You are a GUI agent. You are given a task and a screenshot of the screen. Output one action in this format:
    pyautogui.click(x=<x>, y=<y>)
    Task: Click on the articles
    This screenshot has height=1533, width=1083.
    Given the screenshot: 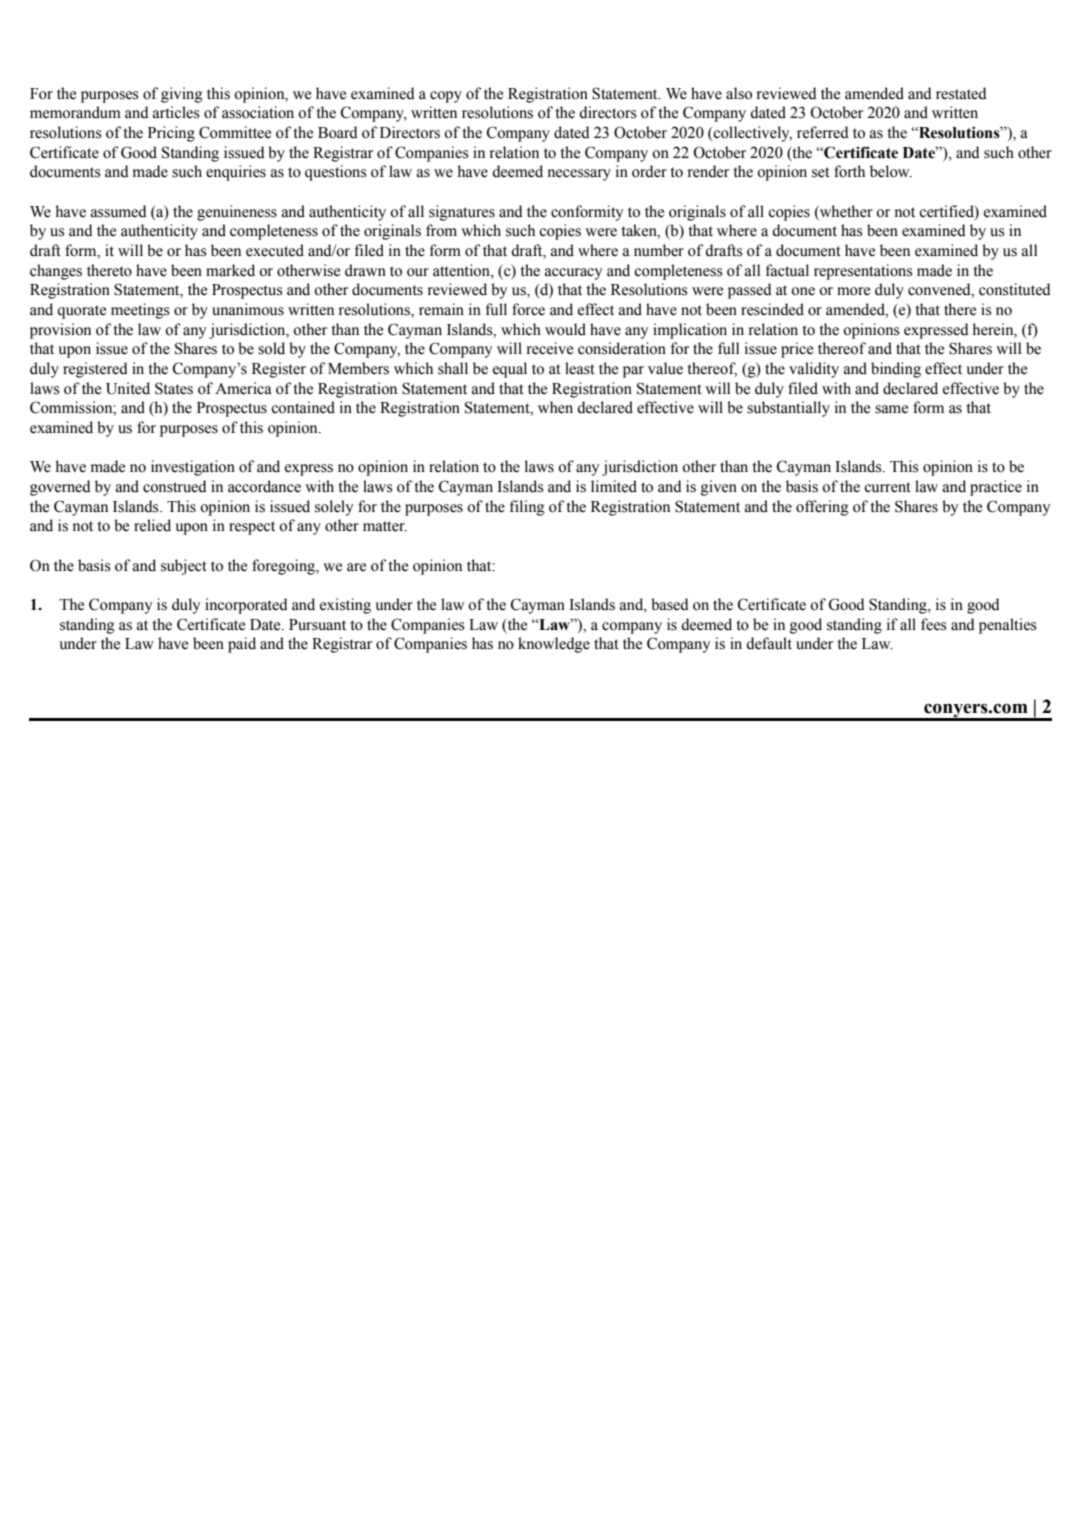 What is the action you would take?
    pyautogui.click(x=176, y=112)
